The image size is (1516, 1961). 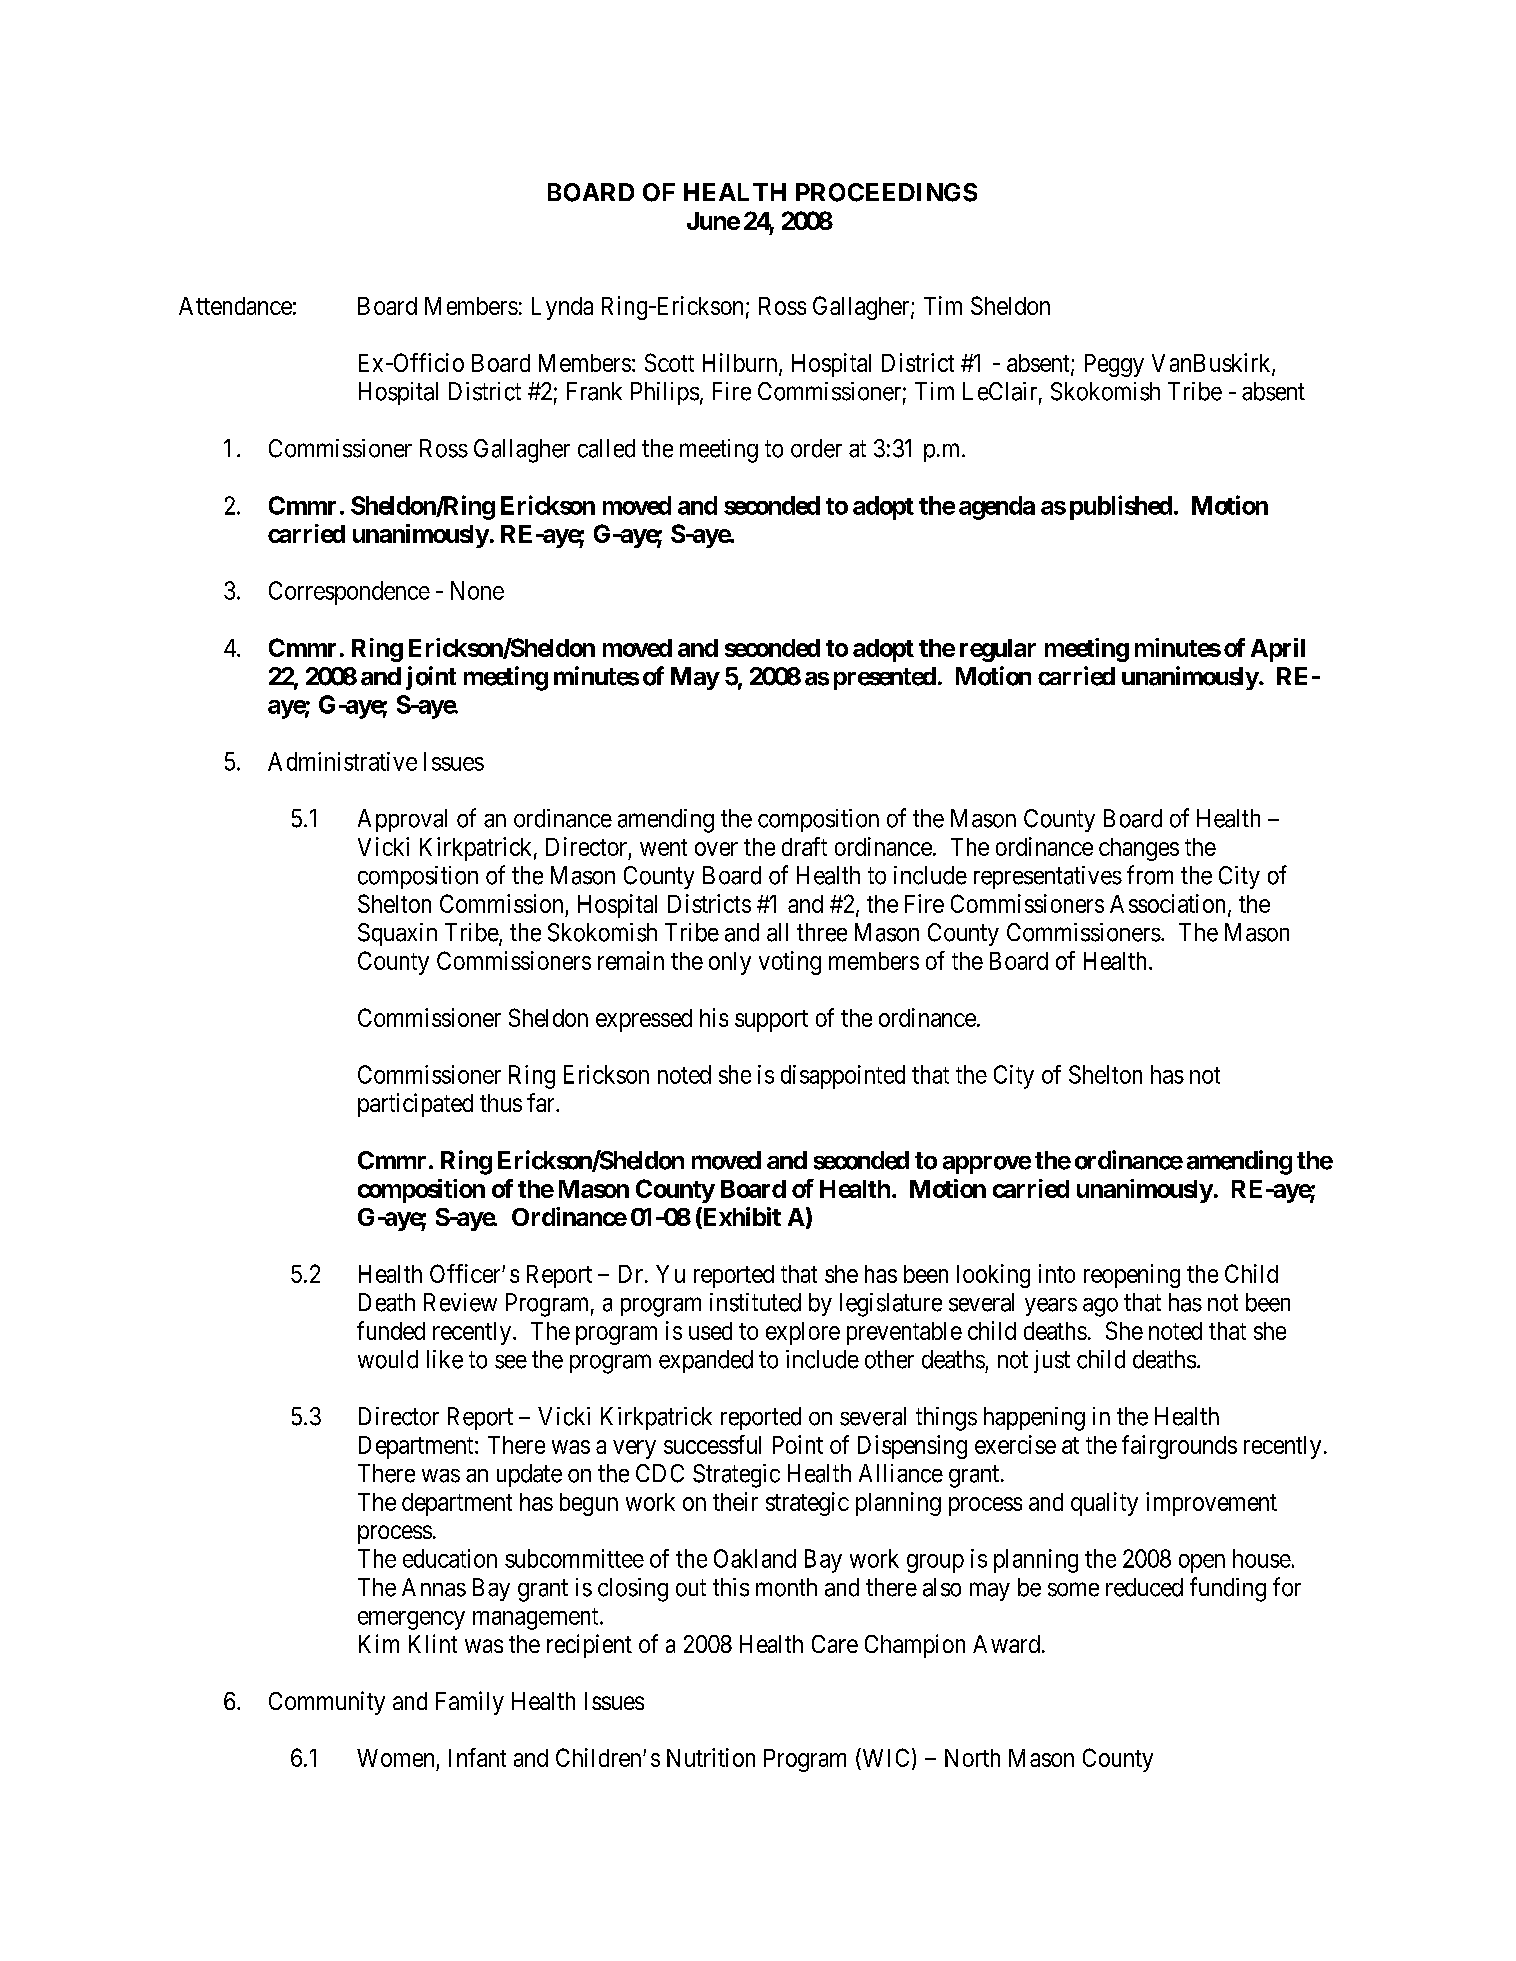 I want to click on Peggy, so click(x=1114, y=365).
